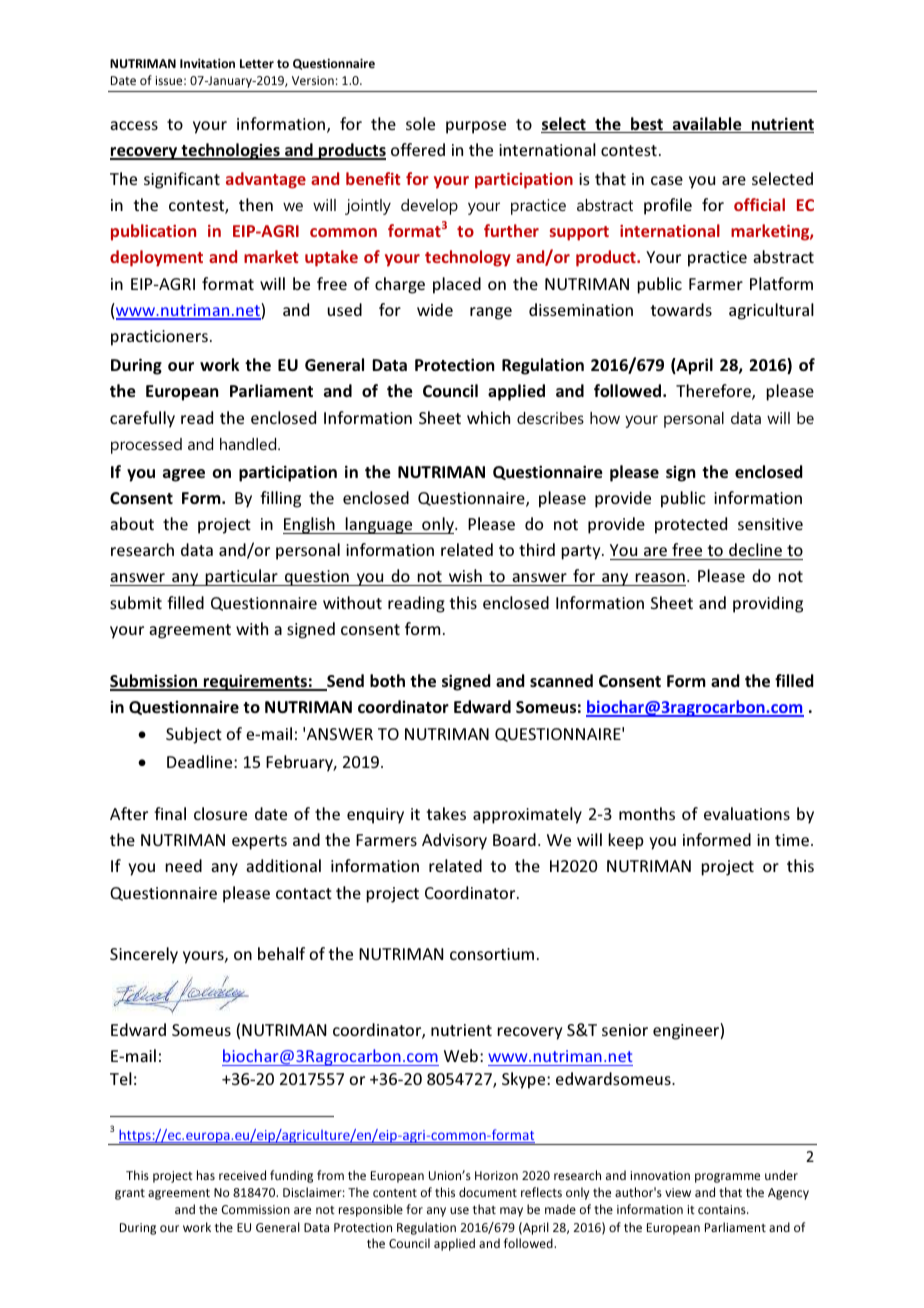 Image resolution: width=924 pixels, height=1308 pixels. What do you see at coordinates (768, 604) in the screenshot?
I see `providing` at bounding box center [768, 604].
